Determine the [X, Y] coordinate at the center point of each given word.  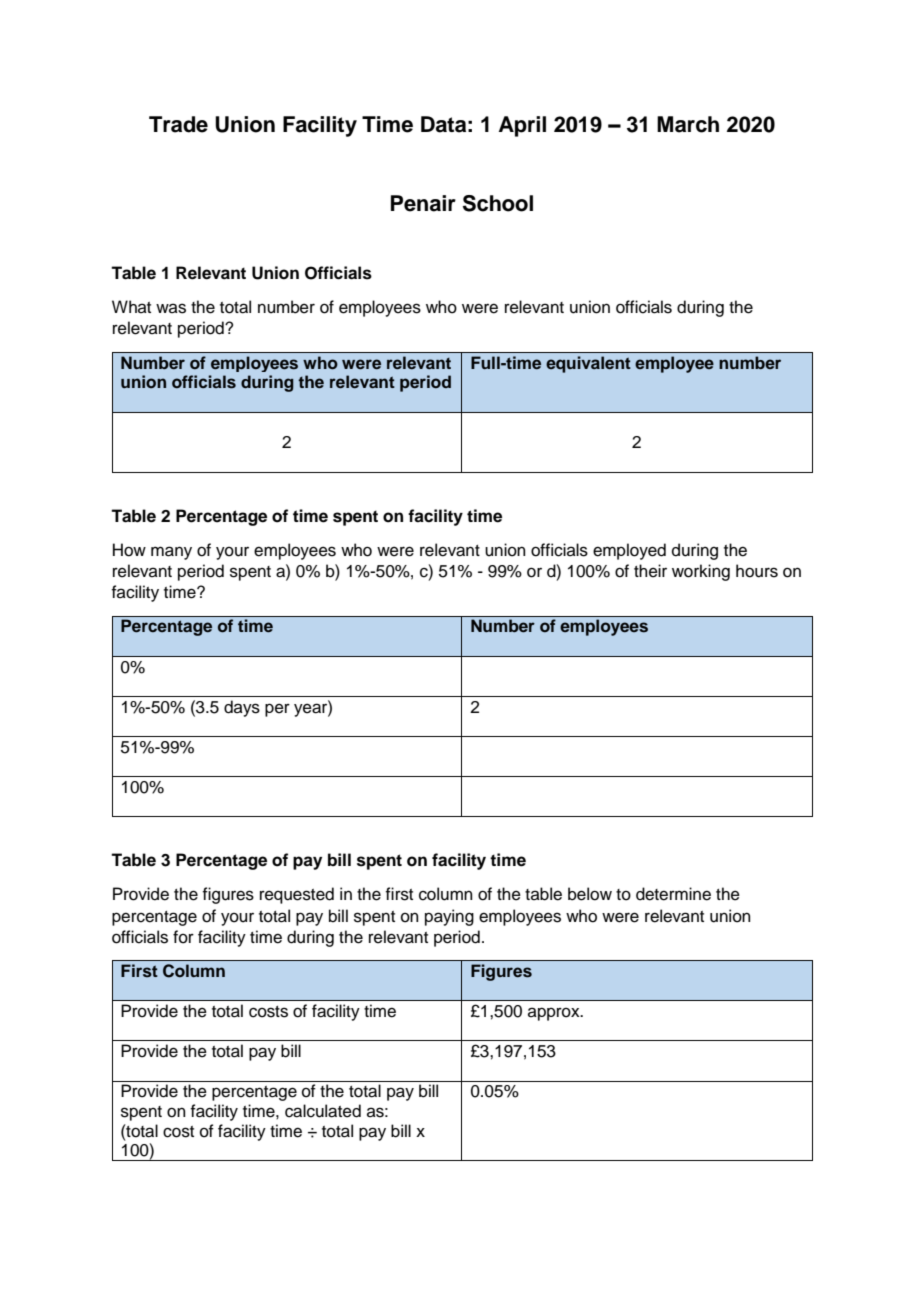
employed [629, 551]
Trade [178, 124]
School [498, 203]
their [650, 571]
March [688, 124]
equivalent [588, 364]
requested [297, 895]
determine [673, 894]
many [171, 553]
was [171, 308]
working [701, 572]
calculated [323, 1111]
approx [555, 1014]
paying [449, 917]
